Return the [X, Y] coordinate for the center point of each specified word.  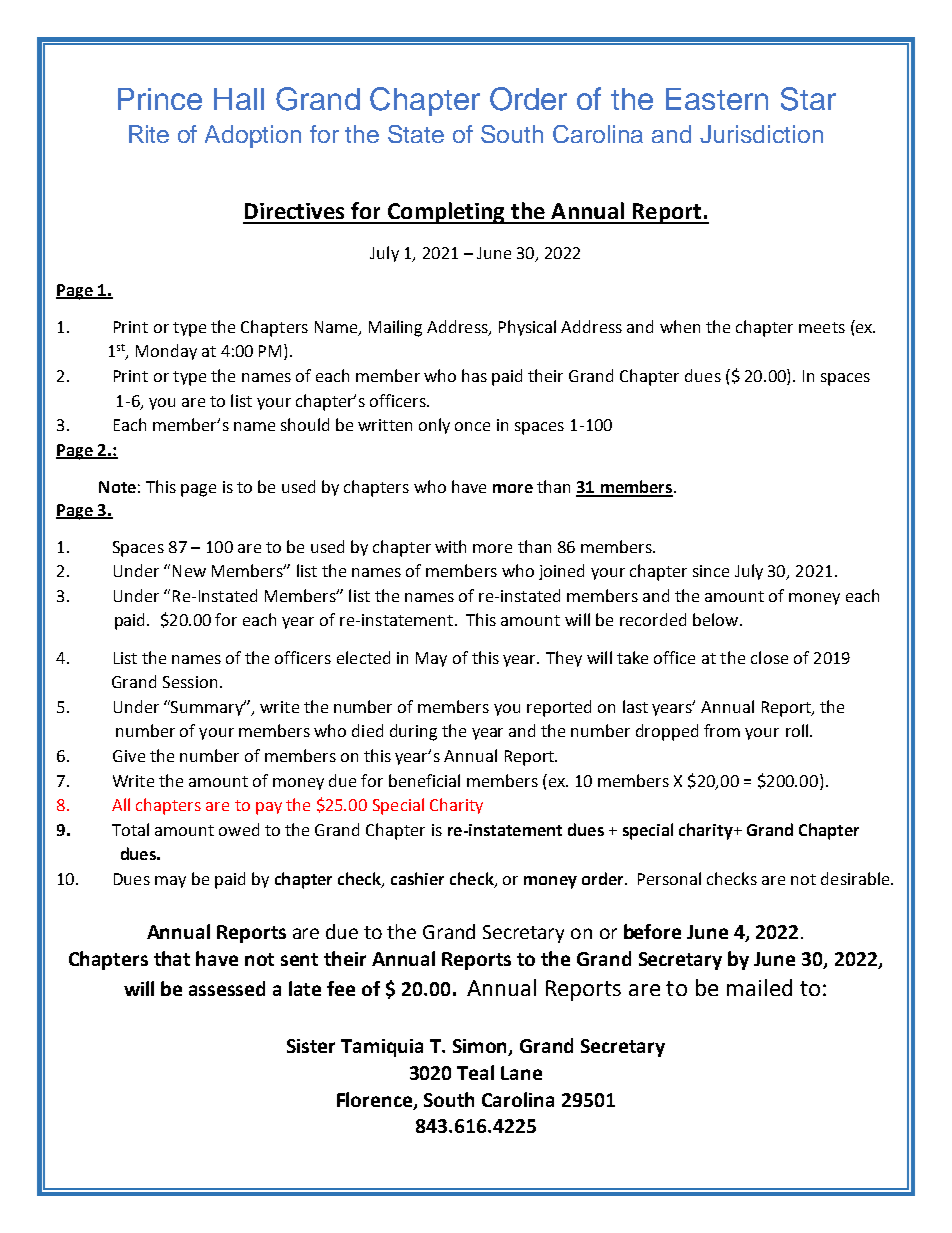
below [715, 619]
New [189, 571]
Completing [447, 213]
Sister [311, 1046]
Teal [475, 1072]
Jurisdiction [761, 134]
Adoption [253, 136]
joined [561, 572]
